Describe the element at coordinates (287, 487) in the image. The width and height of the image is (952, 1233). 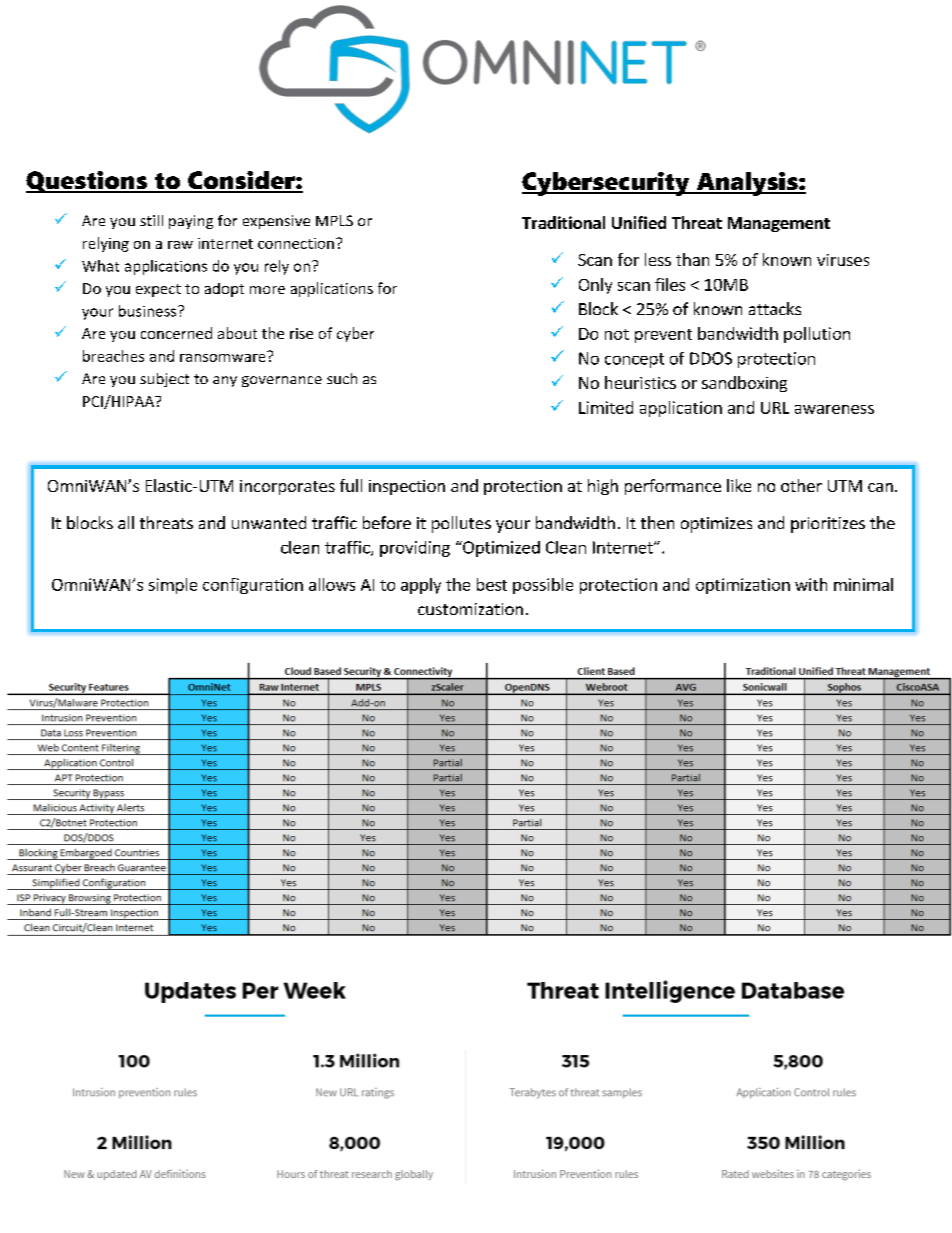
I see `incorporates` at that location.
